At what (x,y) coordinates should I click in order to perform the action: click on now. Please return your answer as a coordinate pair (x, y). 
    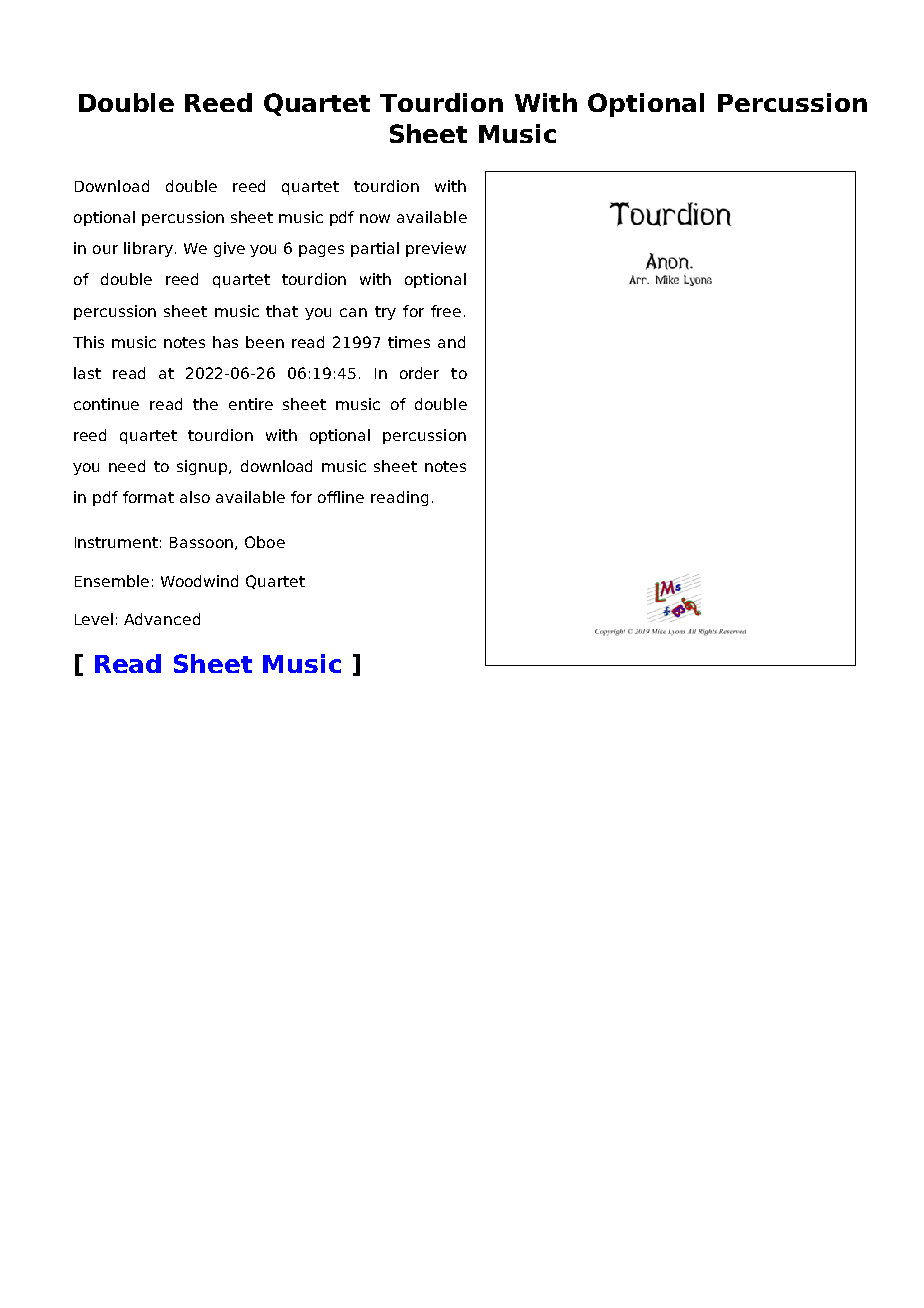
    Looking at the image, I should click on (375, 218).
